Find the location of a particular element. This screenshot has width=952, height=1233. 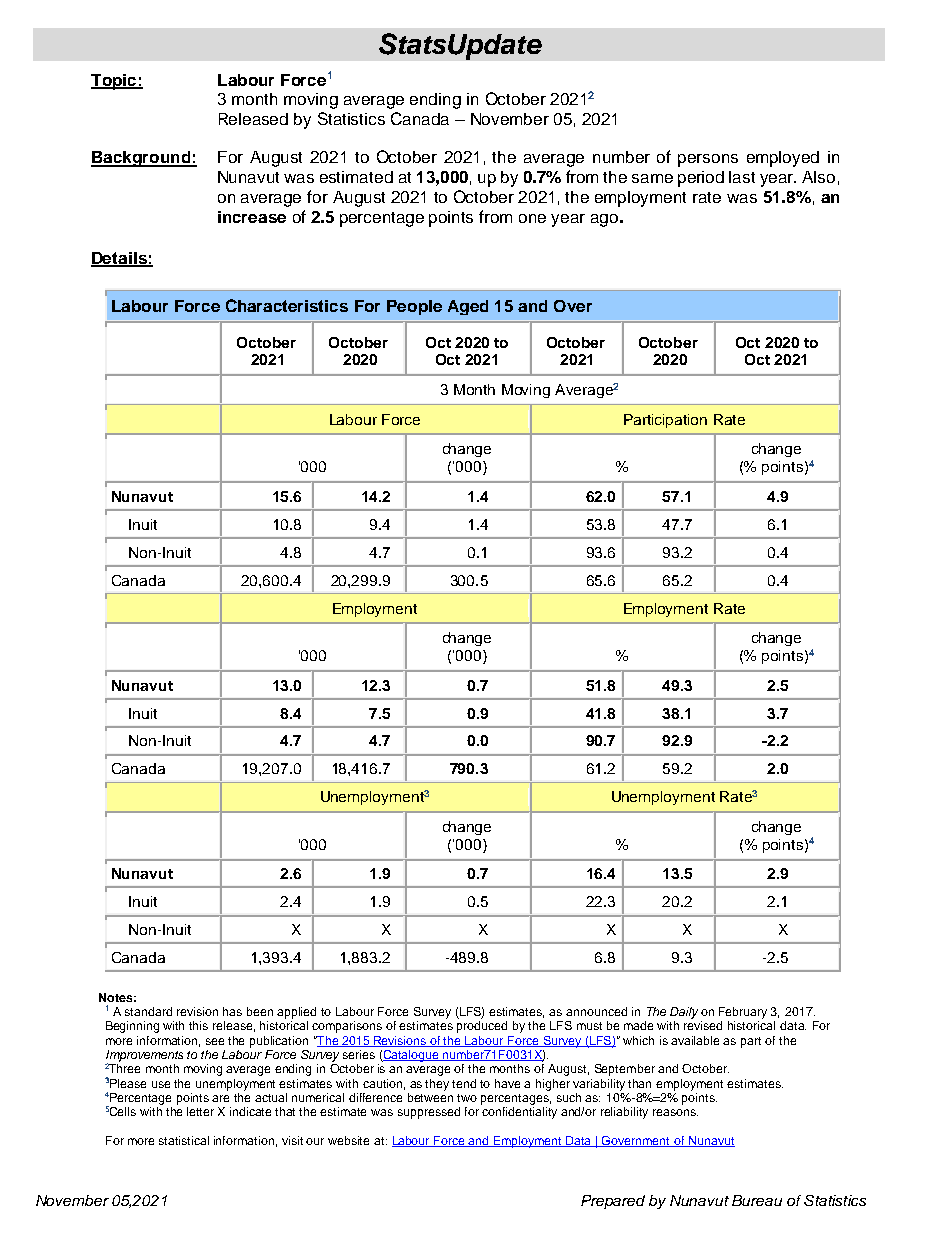

announced is located at coordinates (596, 1011).
